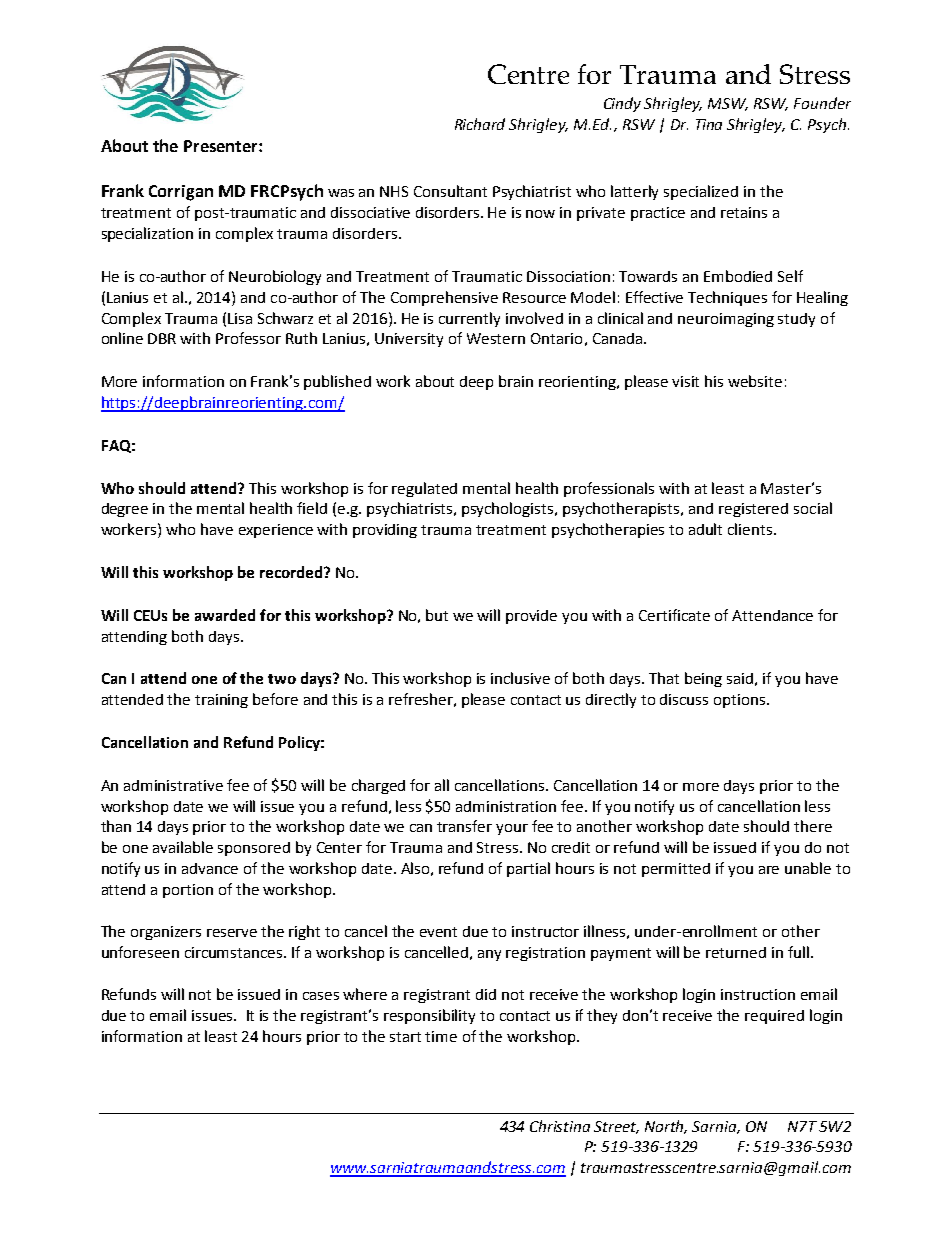  Describe the element at coordinates (674, 615) in the screenshot. I see `Certificate` at that location.
